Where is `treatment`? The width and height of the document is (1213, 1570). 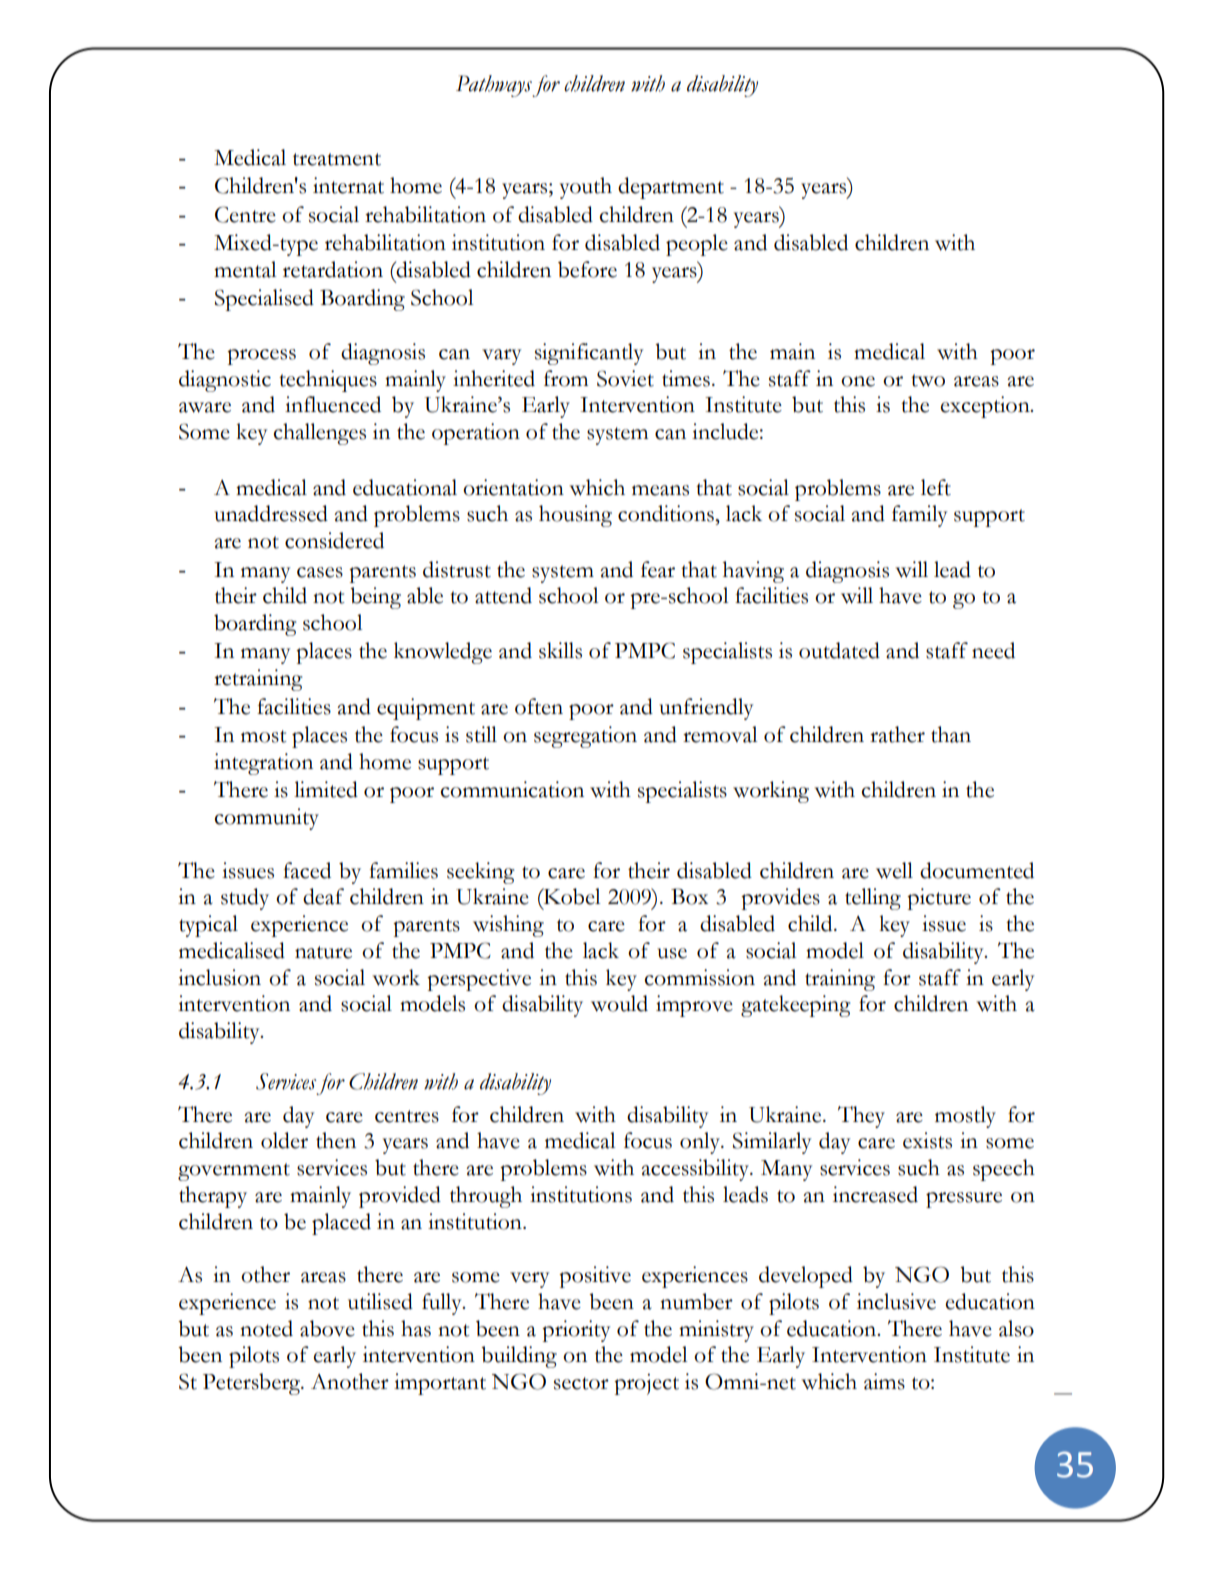
treatment is located at coordinates (337, 159).
